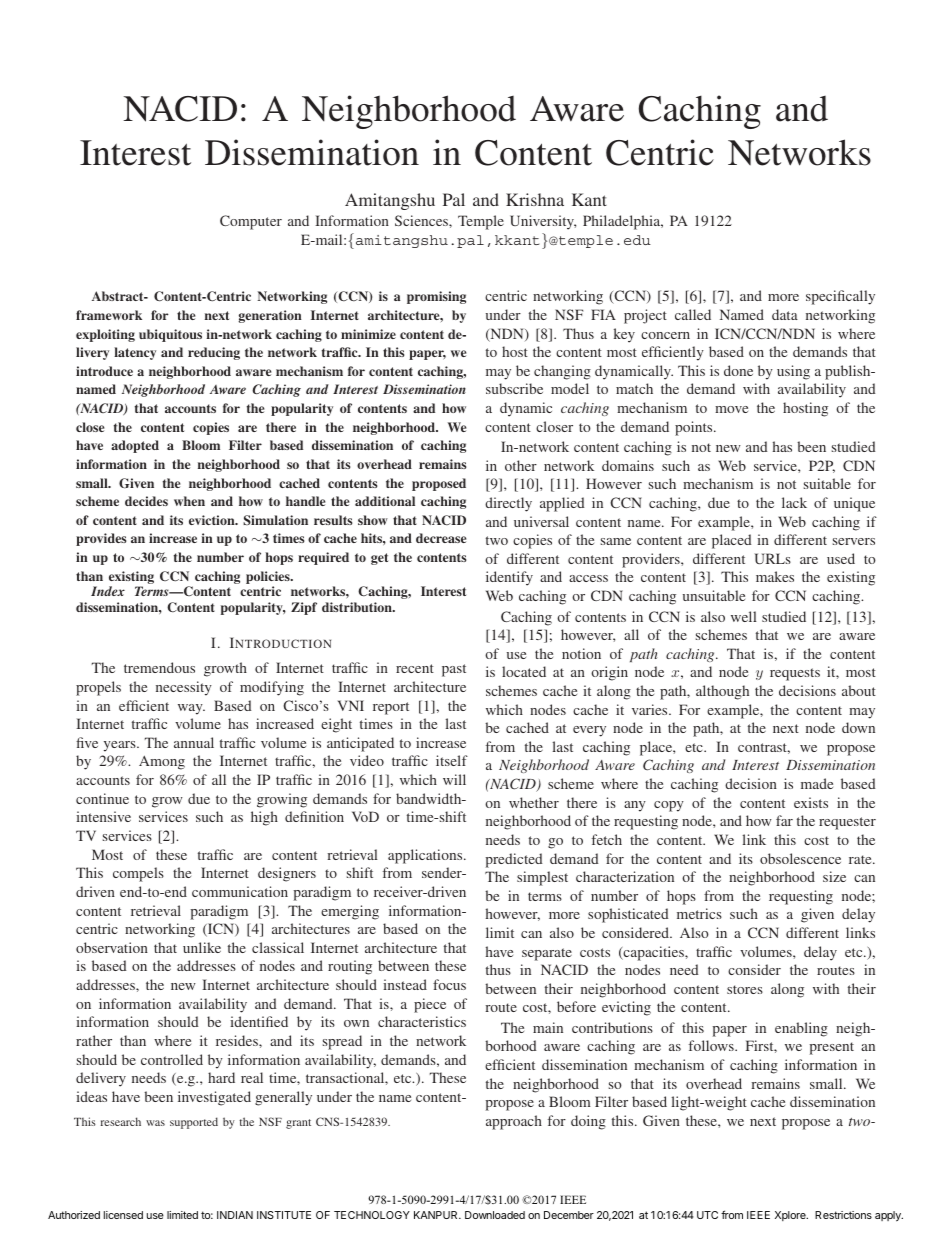  What do you see at coordinates (123, 1215) in the document?
I see `licensed` at bounding box center [123, 1215].
